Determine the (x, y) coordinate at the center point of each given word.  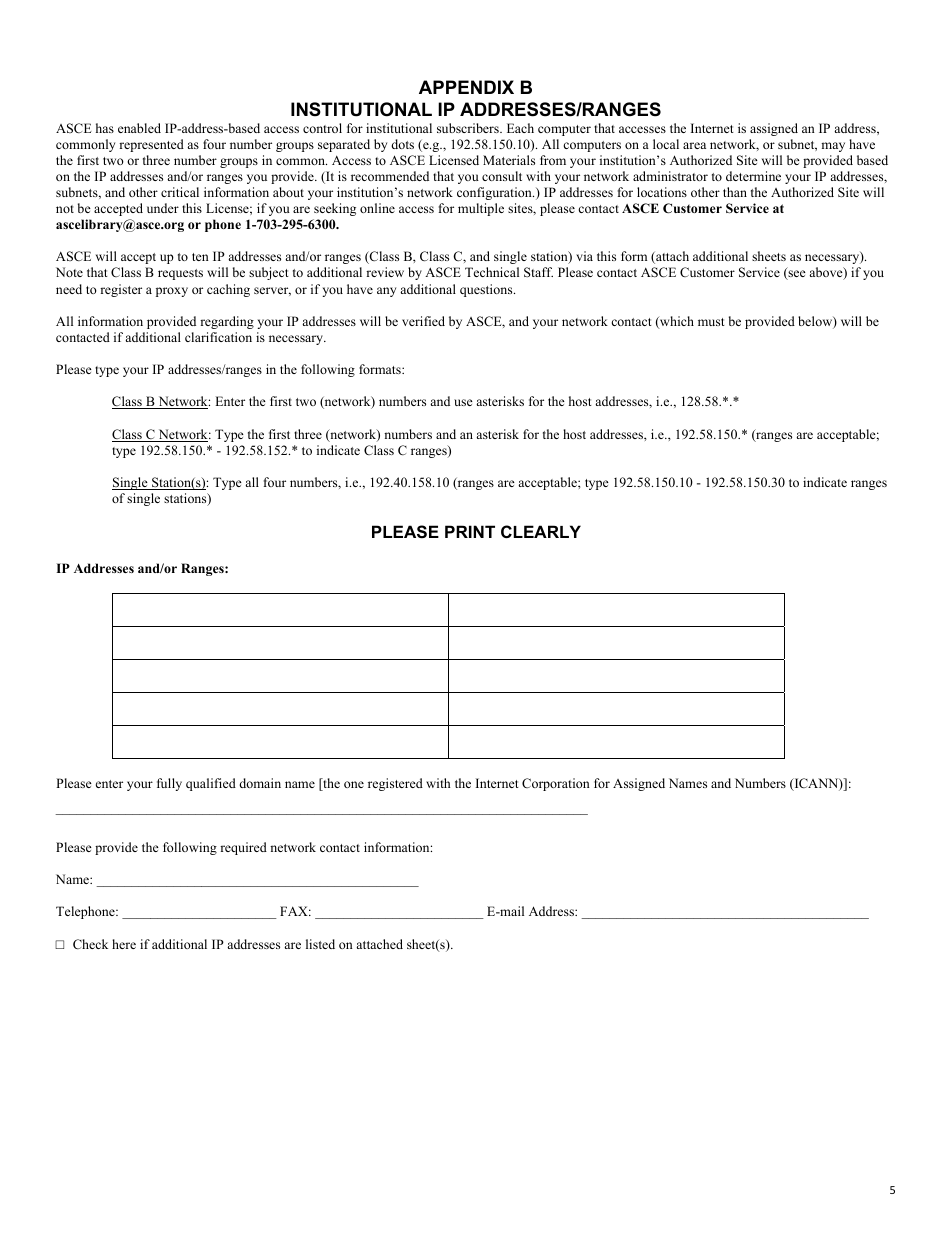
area (694, 145)
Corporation (556, 784)
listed (320, 944)
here (124, 944)
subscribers (469, 128)
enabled (139, 128)
